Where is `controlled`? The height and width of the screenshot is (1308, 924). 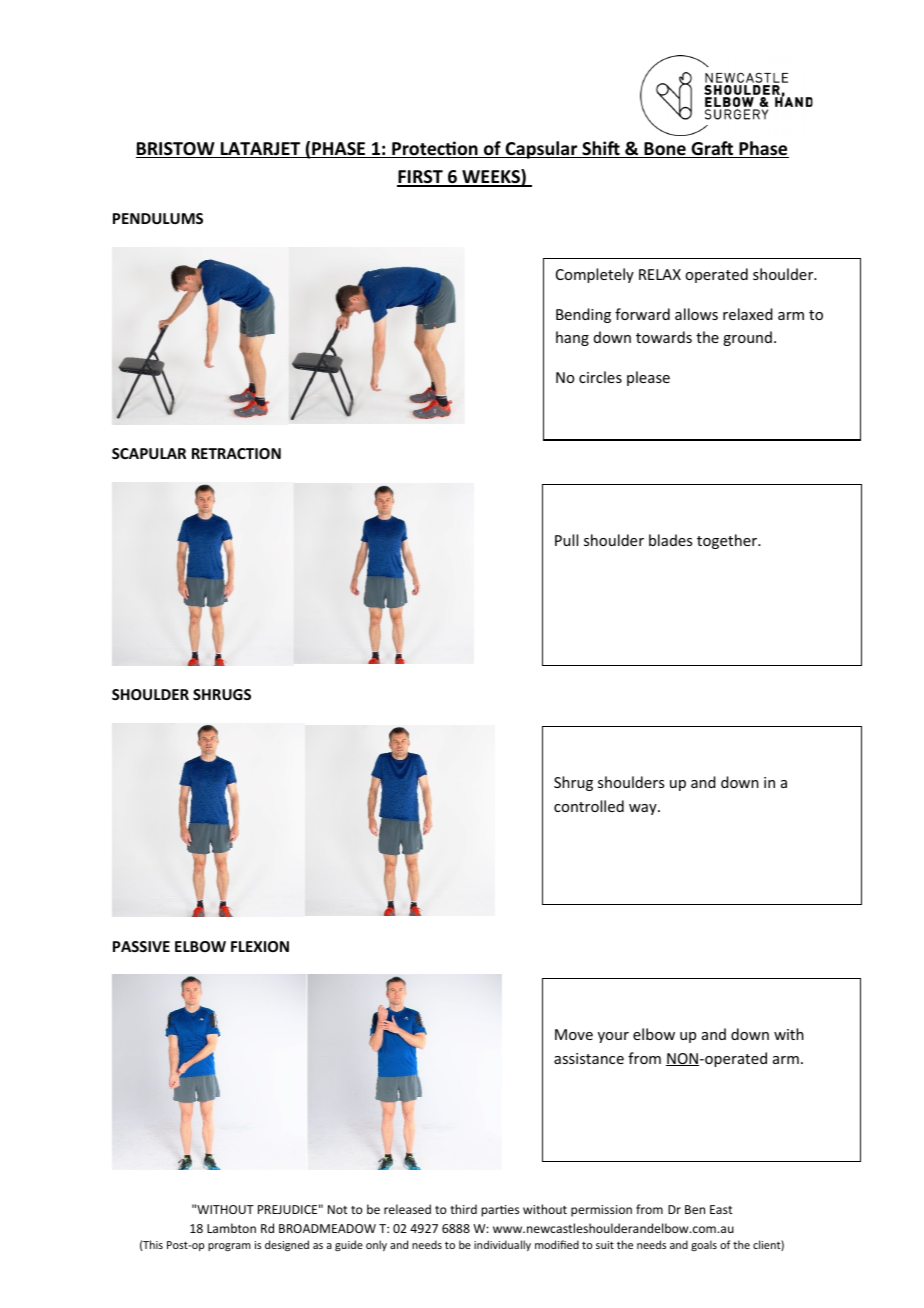 controlled is located at coordinates (589, 806).
